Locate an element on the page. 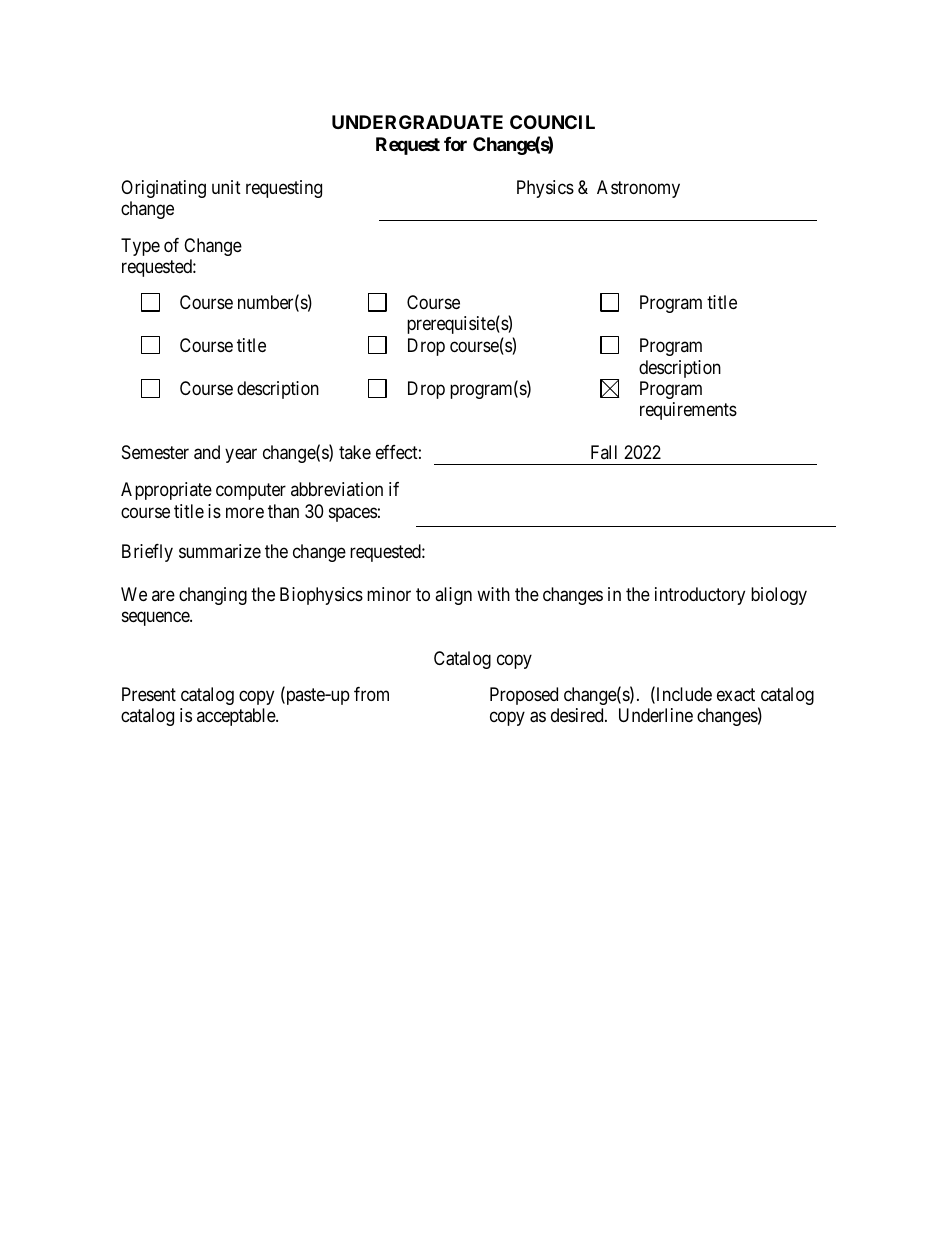 This document has height=1233, width=952. and is located at coordinates (207, 452).
